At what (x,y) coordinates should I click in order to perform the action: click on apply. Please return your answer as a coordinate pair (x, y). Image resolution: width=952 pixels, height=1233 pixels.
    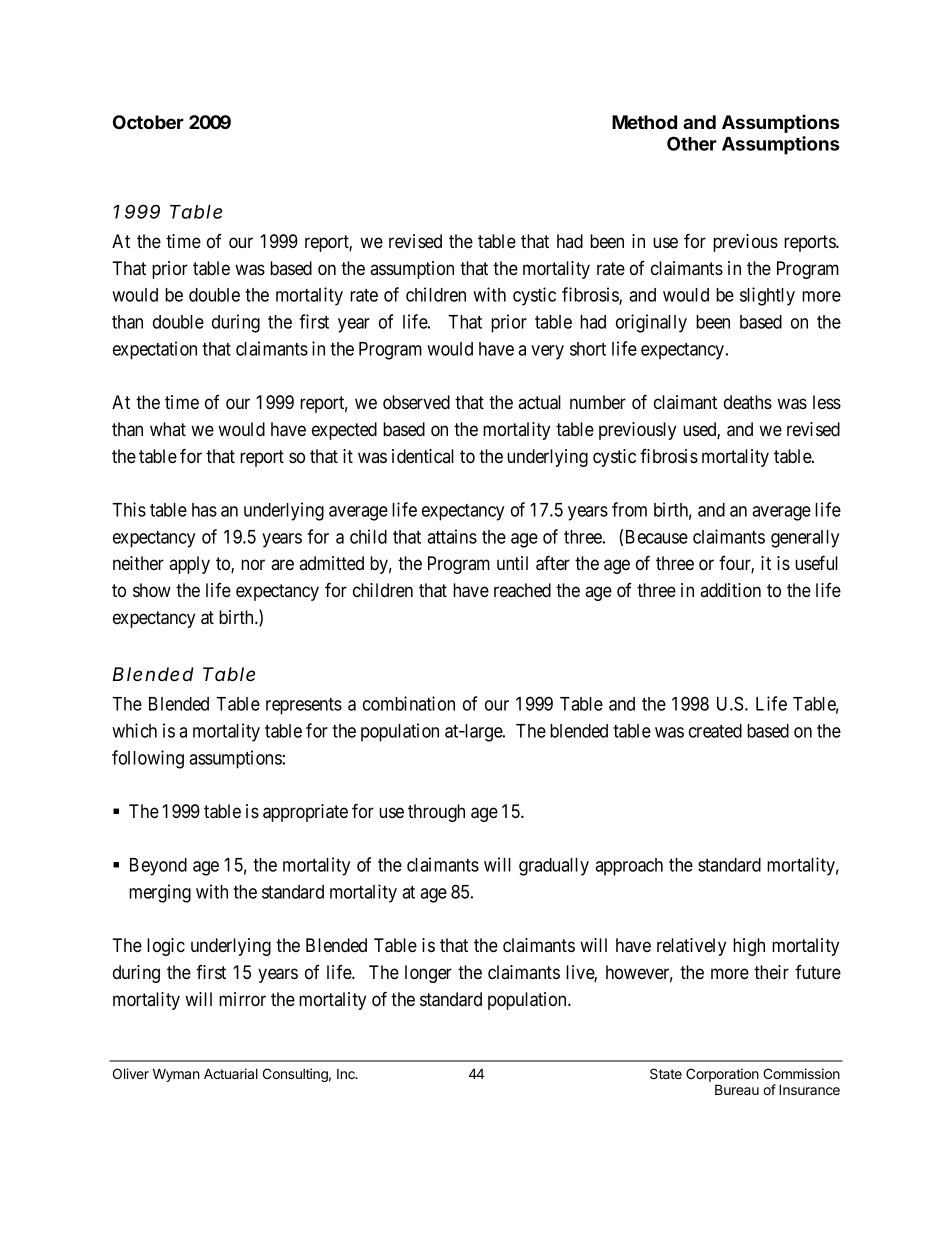
    Looking at the image, I should click on (189, 565).
